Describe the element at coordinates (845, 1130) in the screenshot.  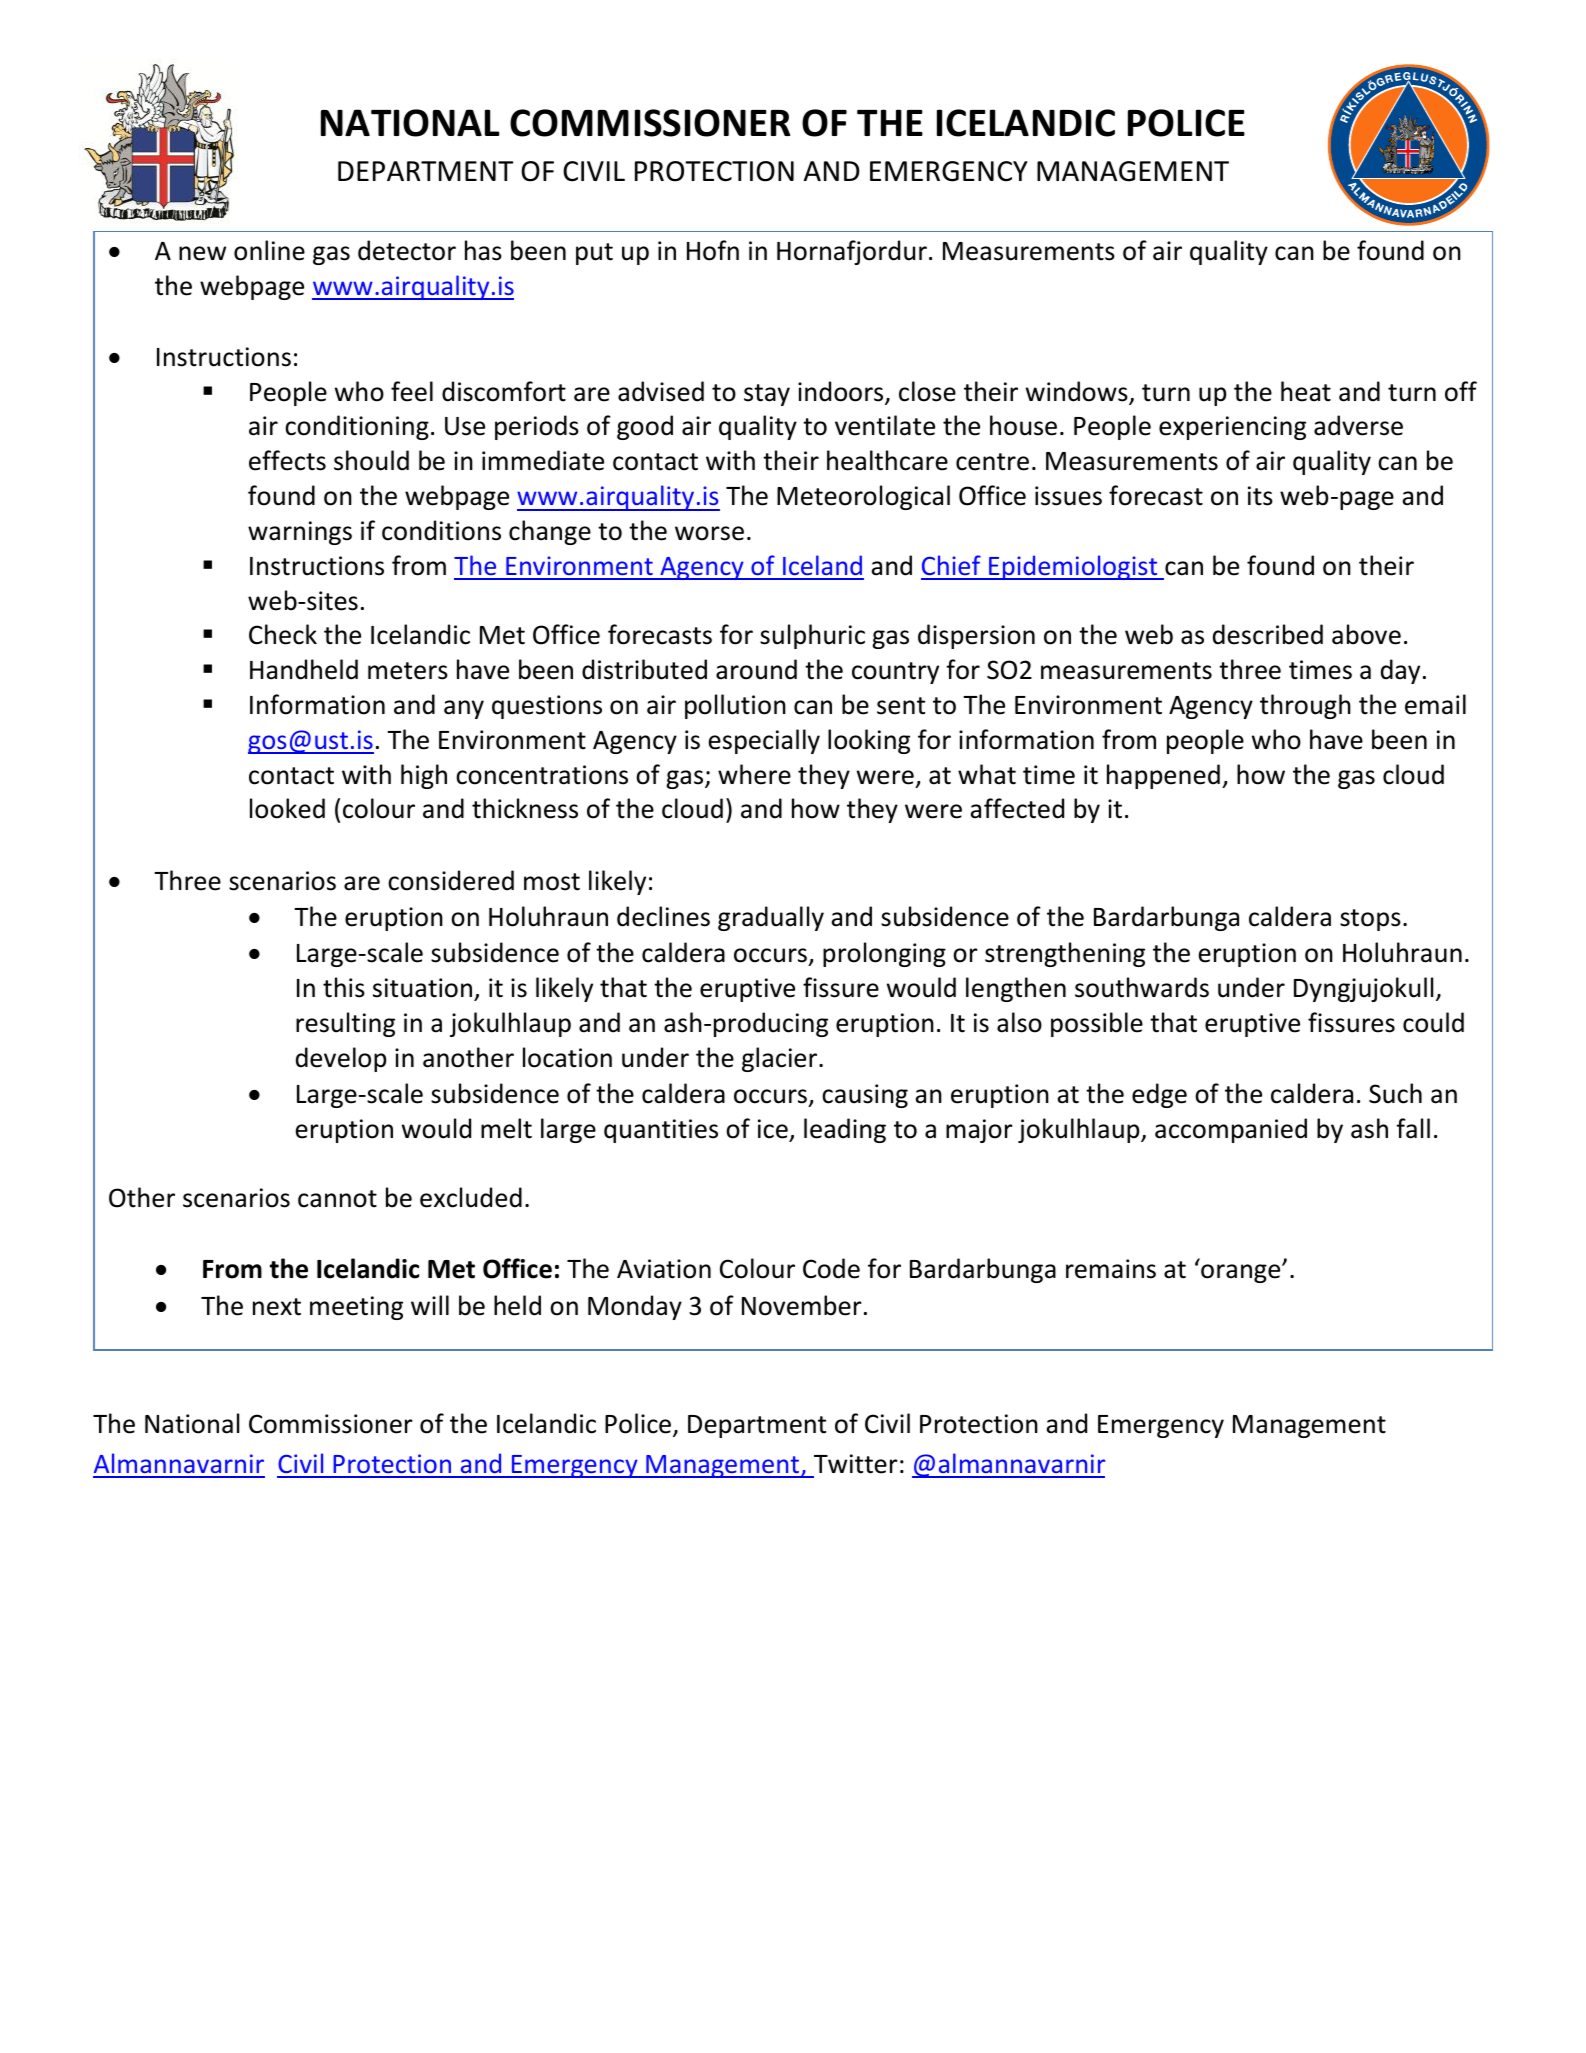
I see `leading` at that location.
